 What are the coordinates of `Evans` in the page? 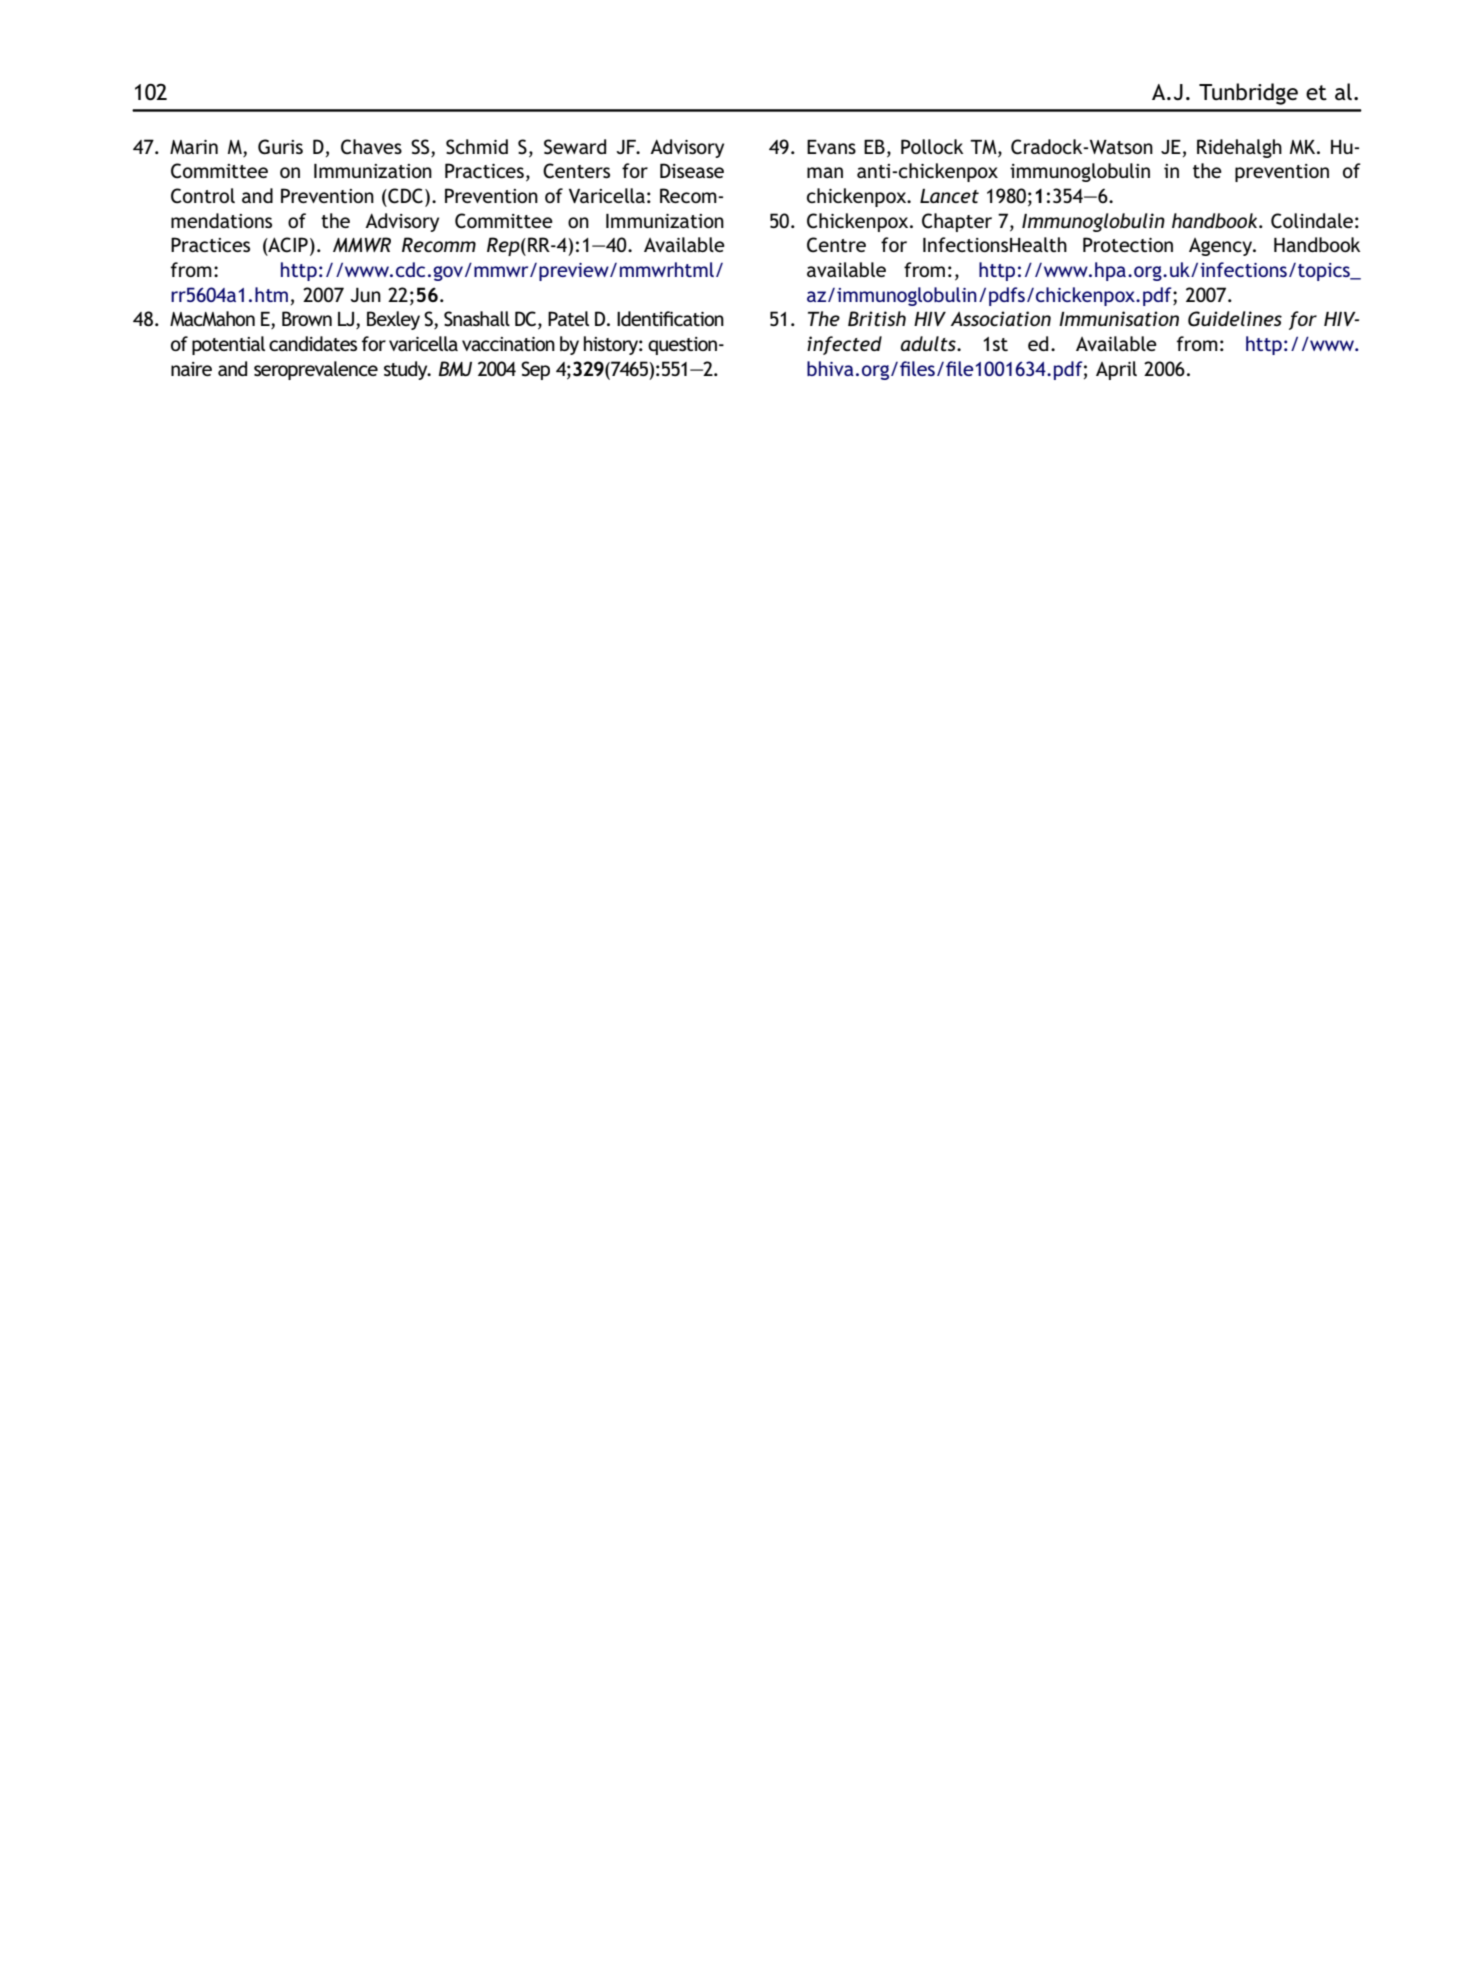 It's located at (831, 147).
